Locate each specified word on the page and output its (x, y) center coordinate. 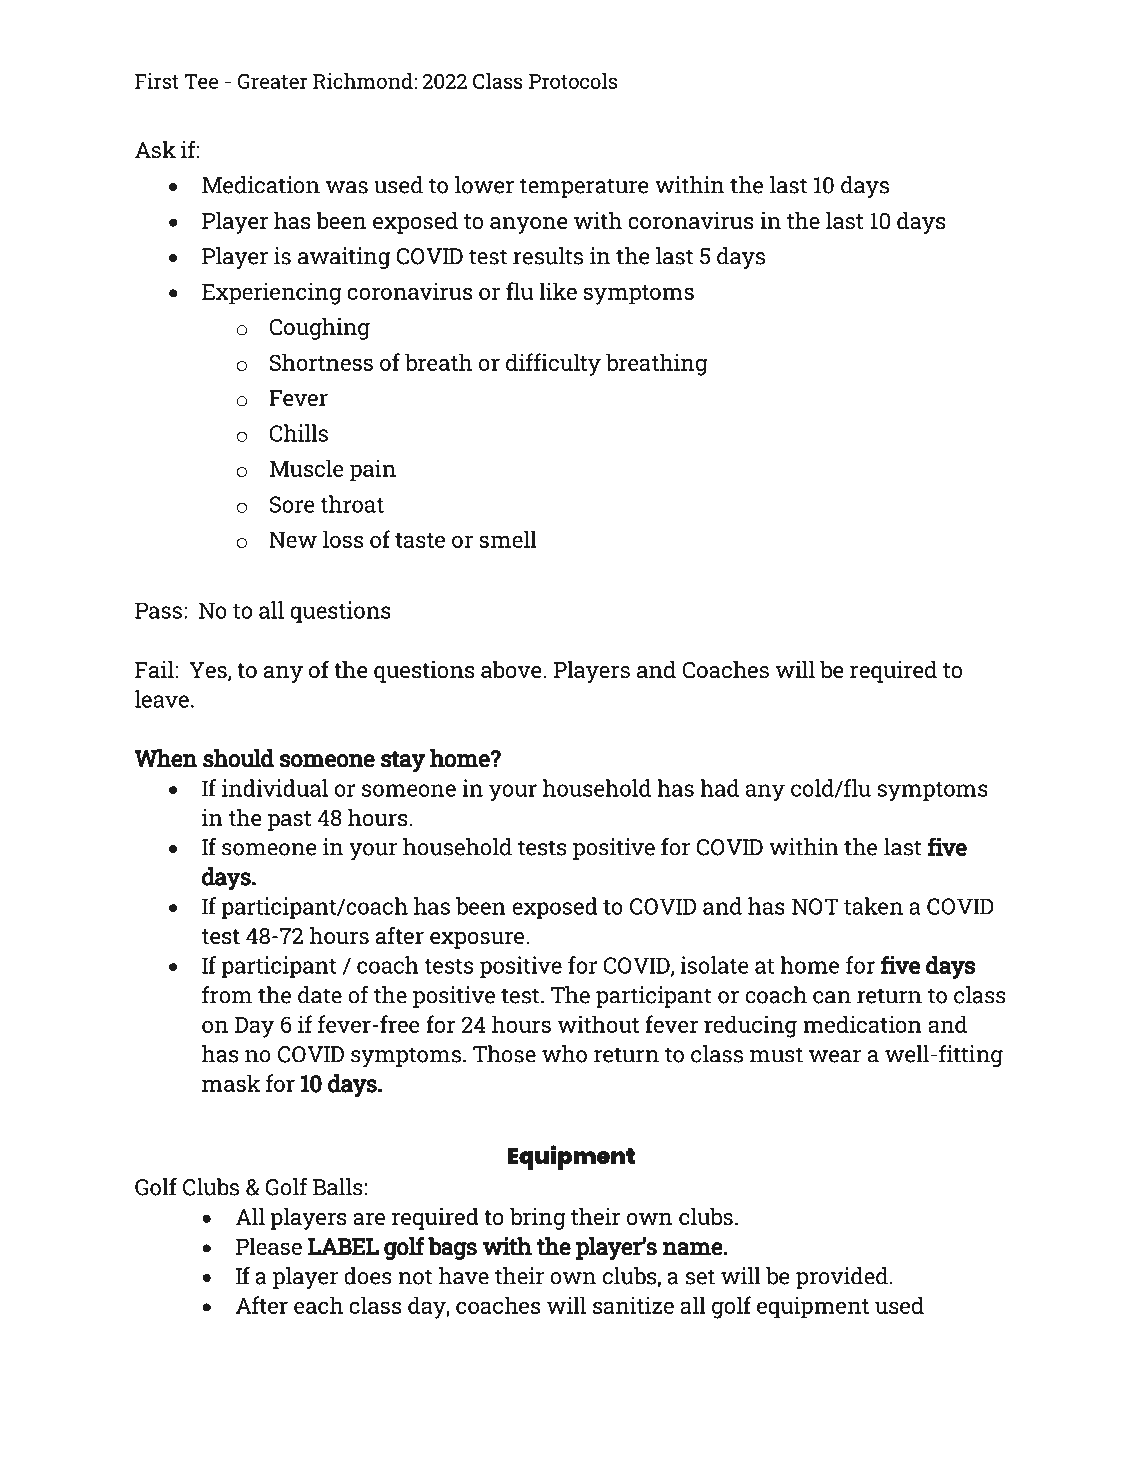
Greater (273, 81)
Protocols (573, 81)
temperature (584, 188)
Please (269, 1246)
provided (842, 1278)
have (463, 1276)
